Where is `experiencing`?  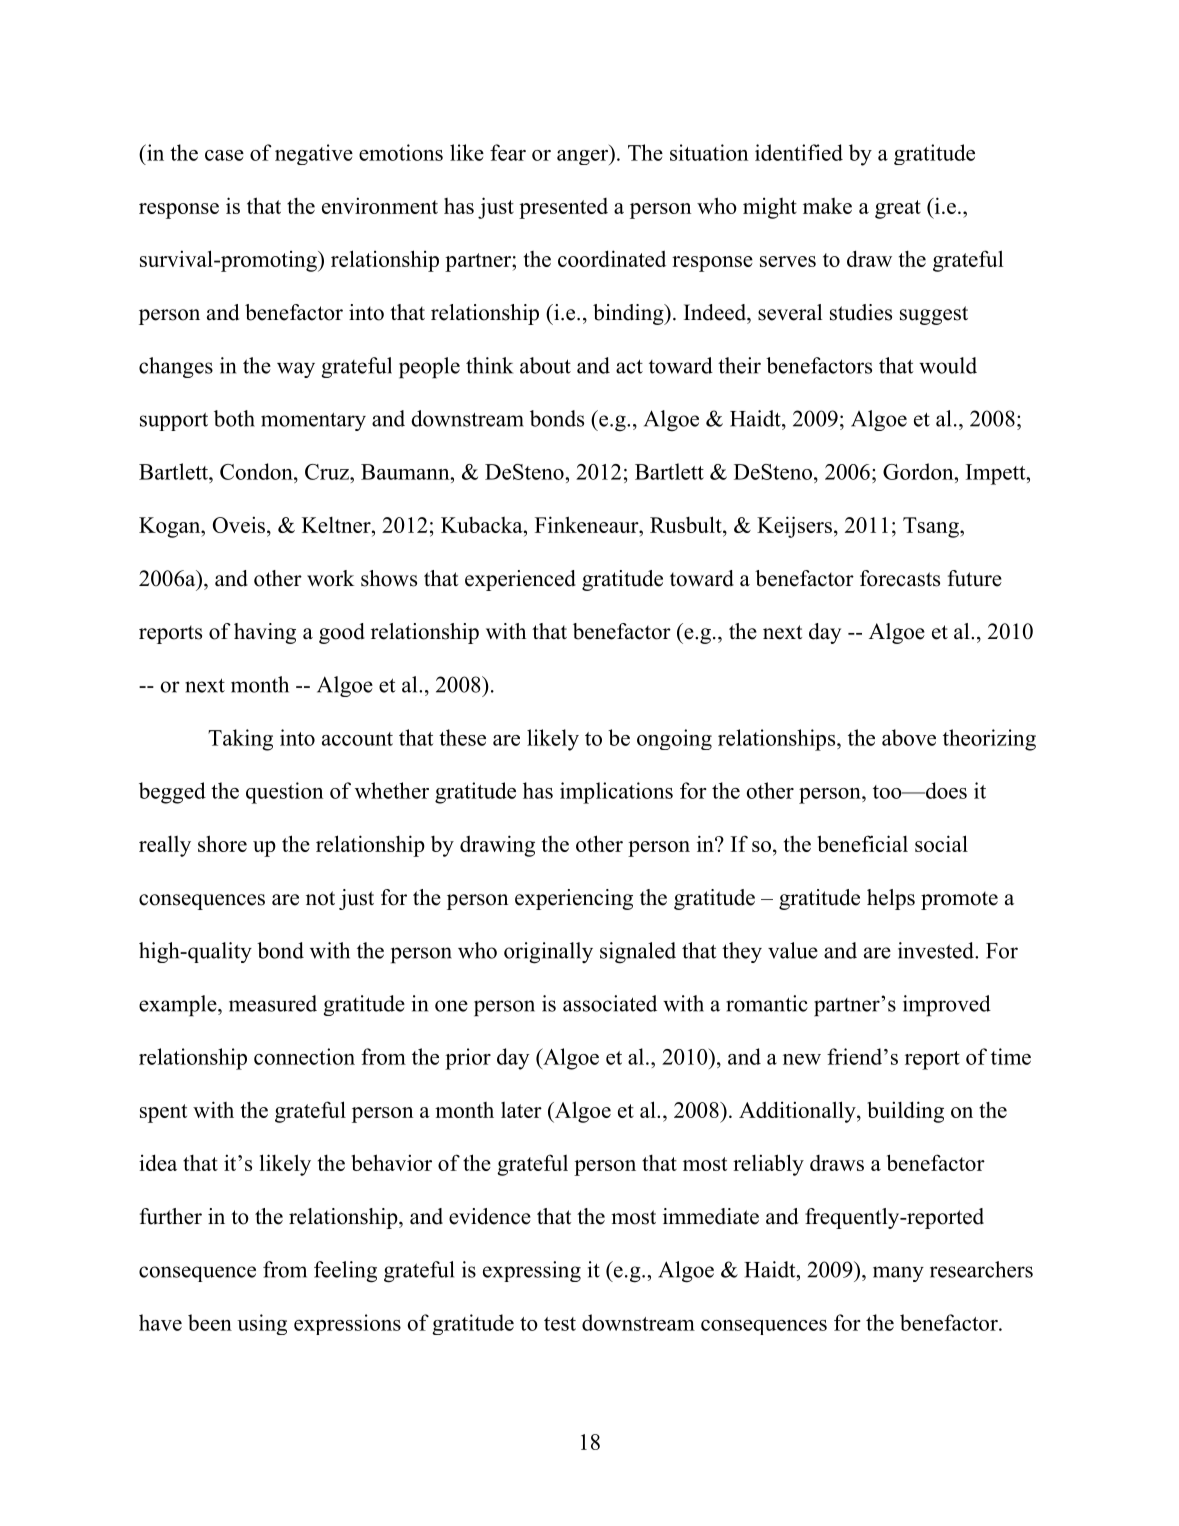
experiencing is located at coordinates (574, 899).
